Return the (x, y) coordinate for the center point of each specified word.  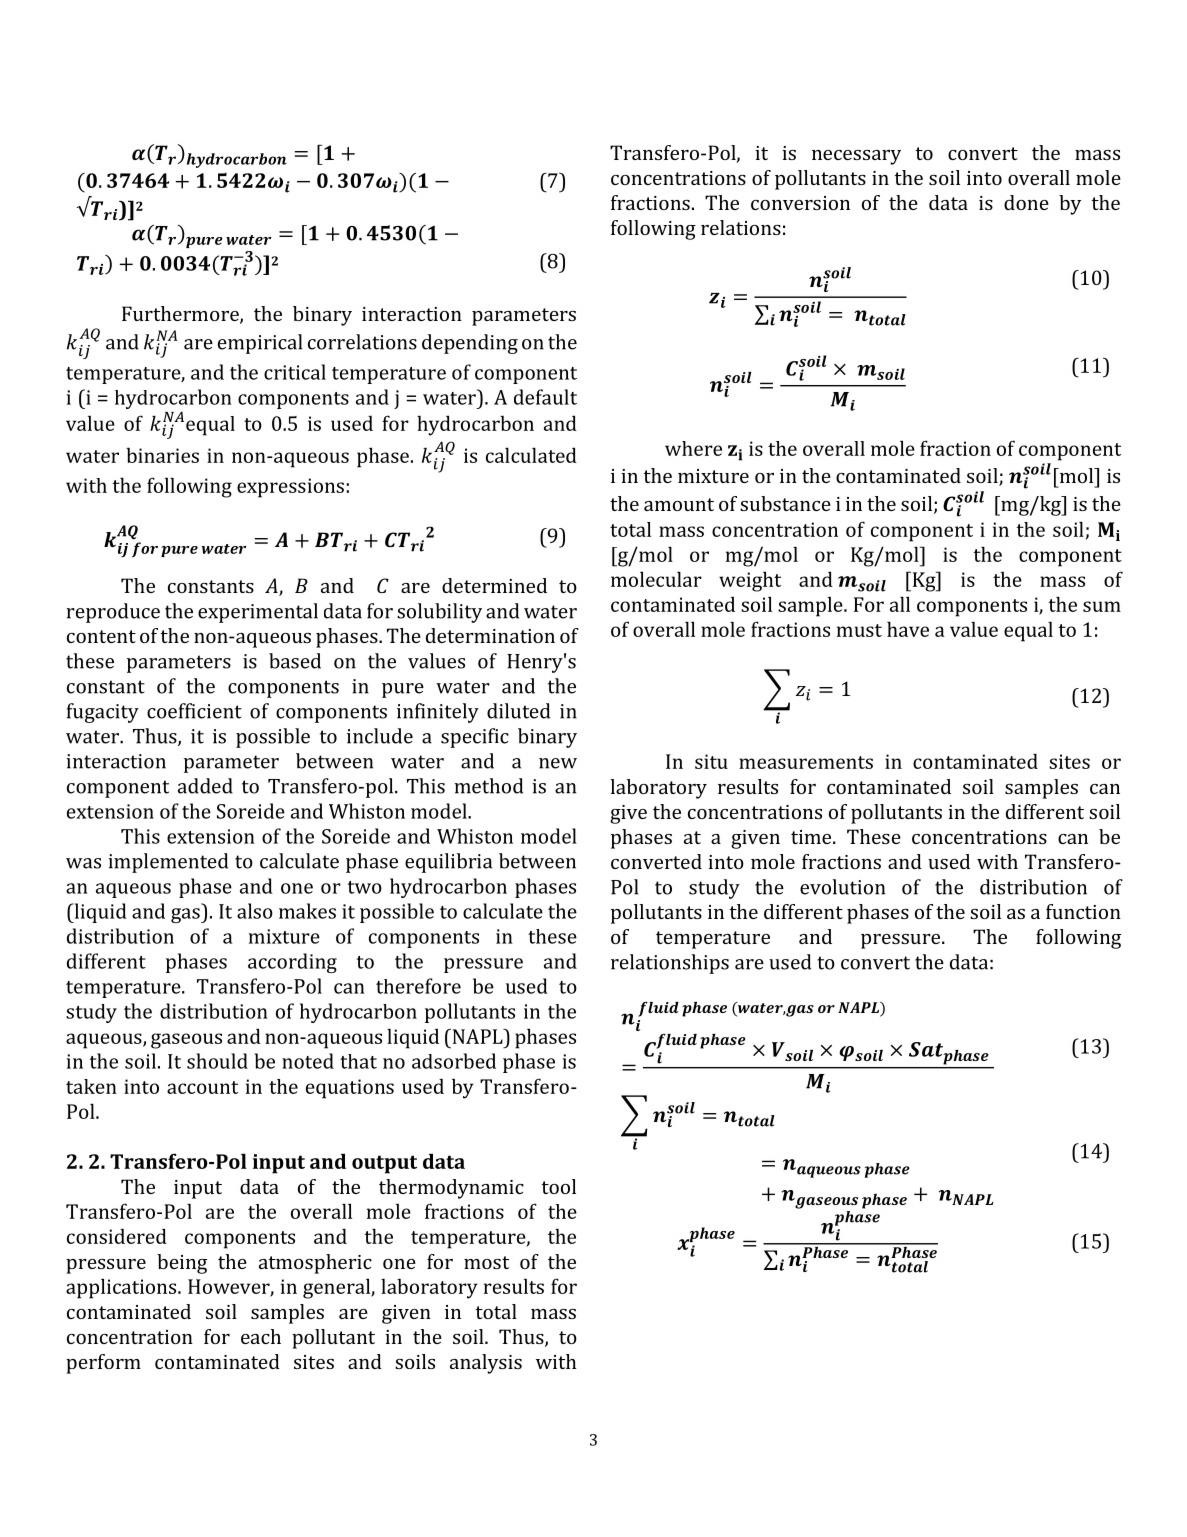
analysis (486, 1364)
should (217, 1061)
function (1083, 911)
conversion (800, 203)
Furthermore (181, 315)
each (261, 1336)
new (558, 763)
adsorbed (454, 1061)
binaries (162, 455)
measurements (806, 762)
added (205, 786)
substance (785, 503)
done (1026, 202)
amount (679, 504)
